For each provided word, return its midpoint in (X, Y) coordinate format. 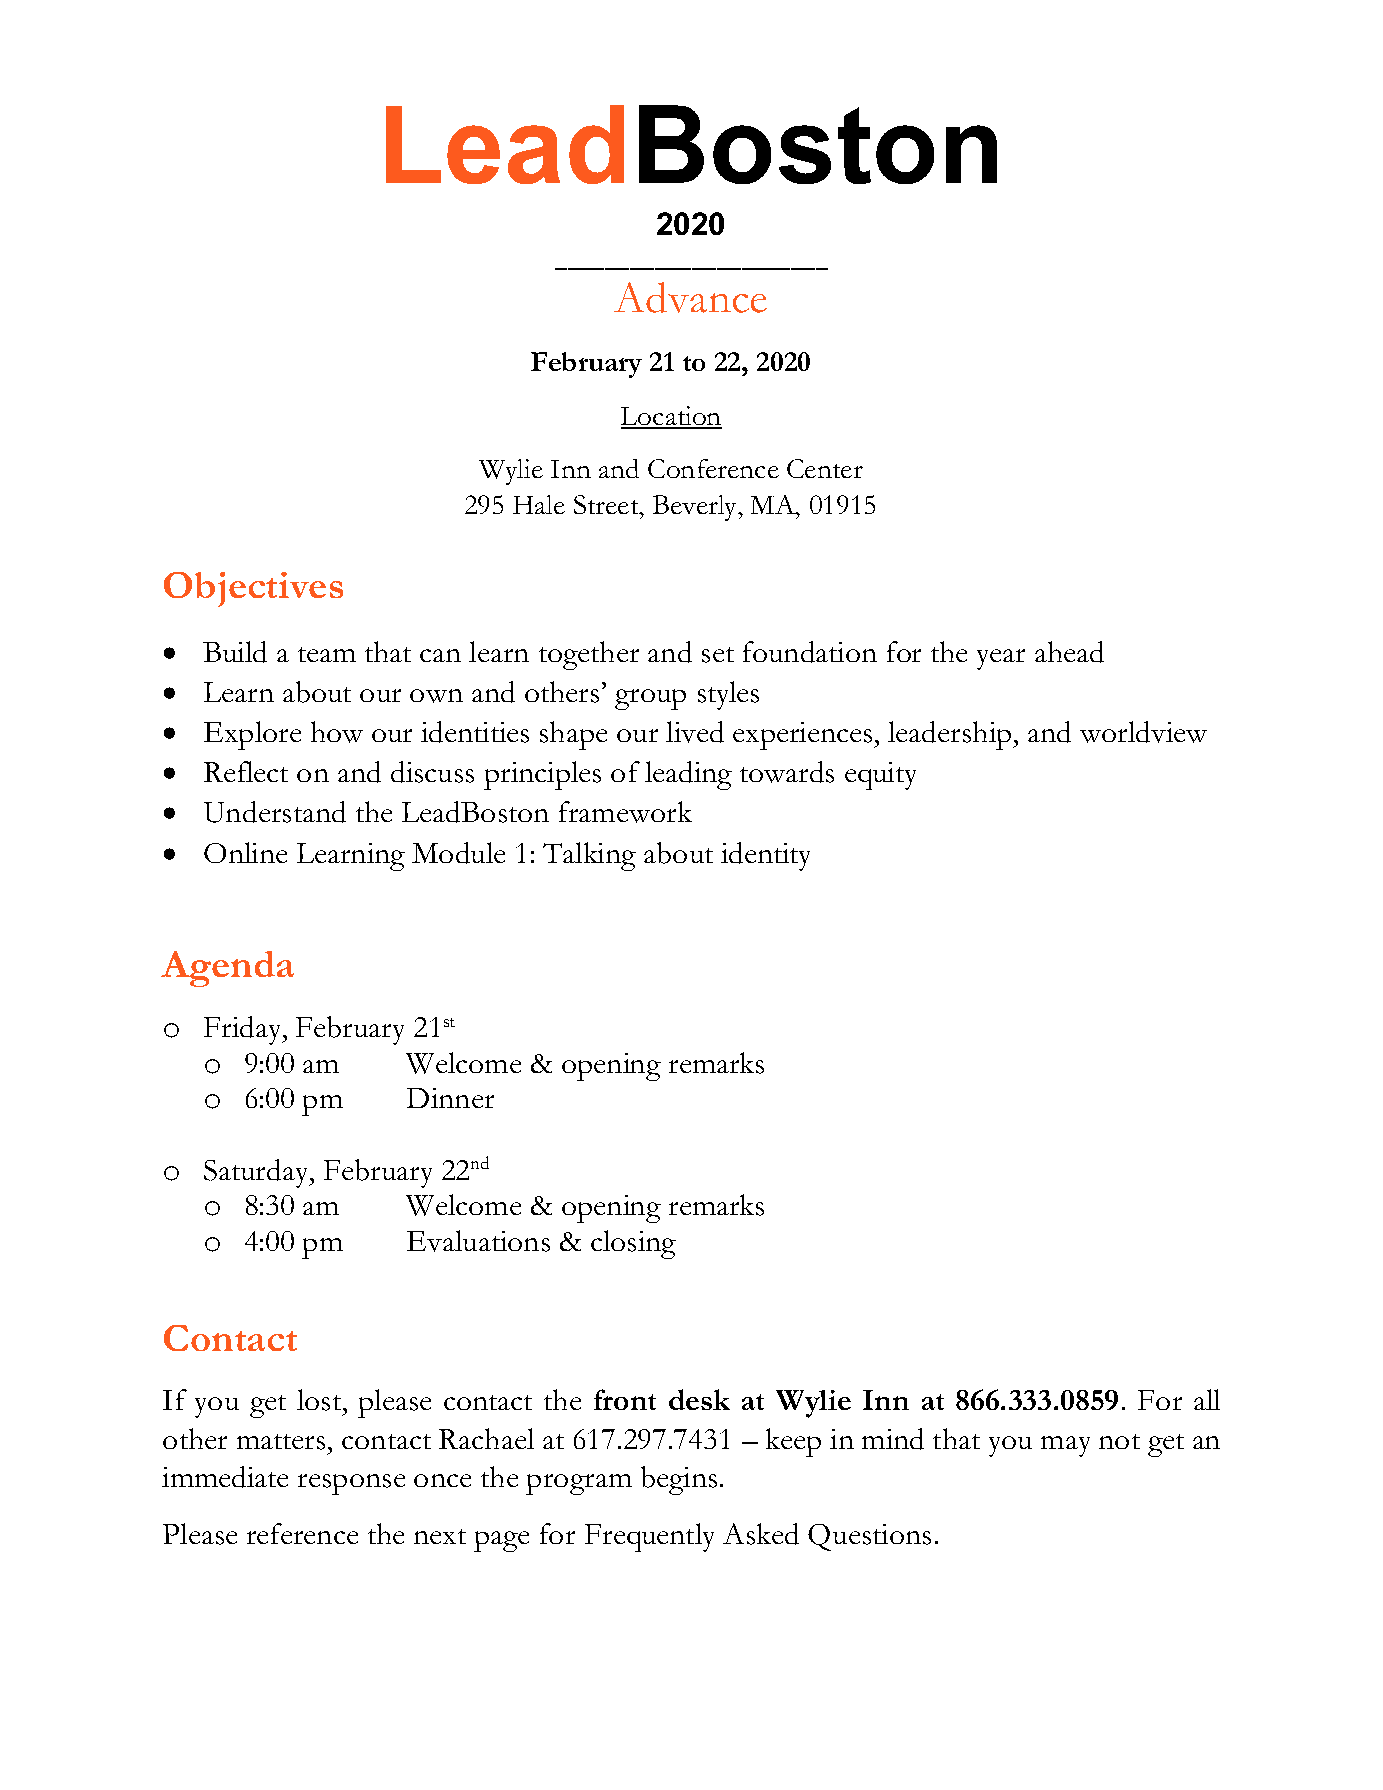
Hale (539, 504)
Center (825, 468)
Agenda (227, 969)
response (351, 1484)
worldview (1143, 732)
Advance (690, 297)
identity (765, 856)
